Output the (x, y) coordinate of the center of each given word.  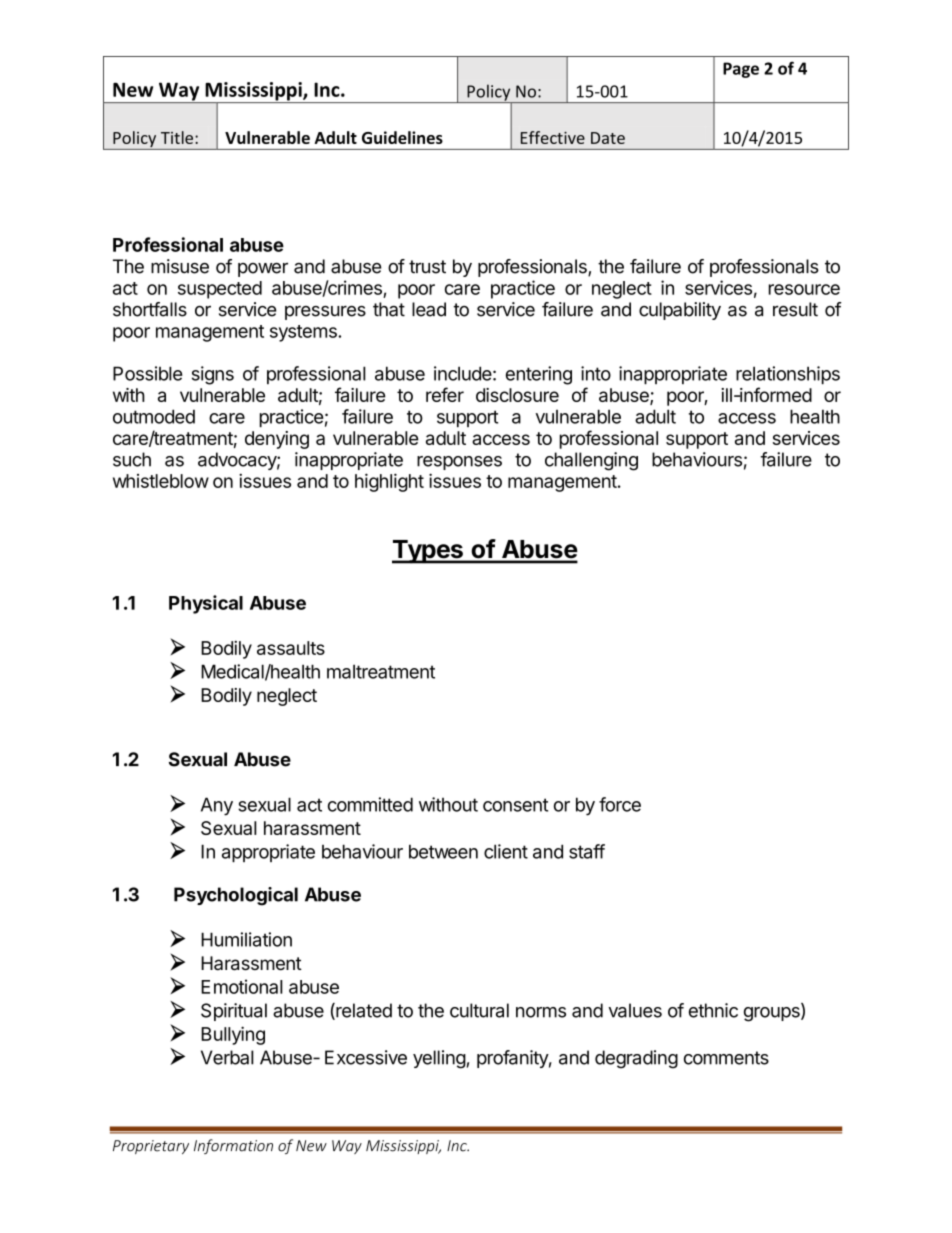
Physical (206, 604)
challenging (591, 461)
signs (213, 375)
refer (445, 394)
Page (741, 70)
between (443, 851)
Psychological (236, 896)
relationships (788, 375)
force (620, 804)
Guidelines (402, 137)
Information (233, 1146)
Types (428, 552)
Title (177, 137)
